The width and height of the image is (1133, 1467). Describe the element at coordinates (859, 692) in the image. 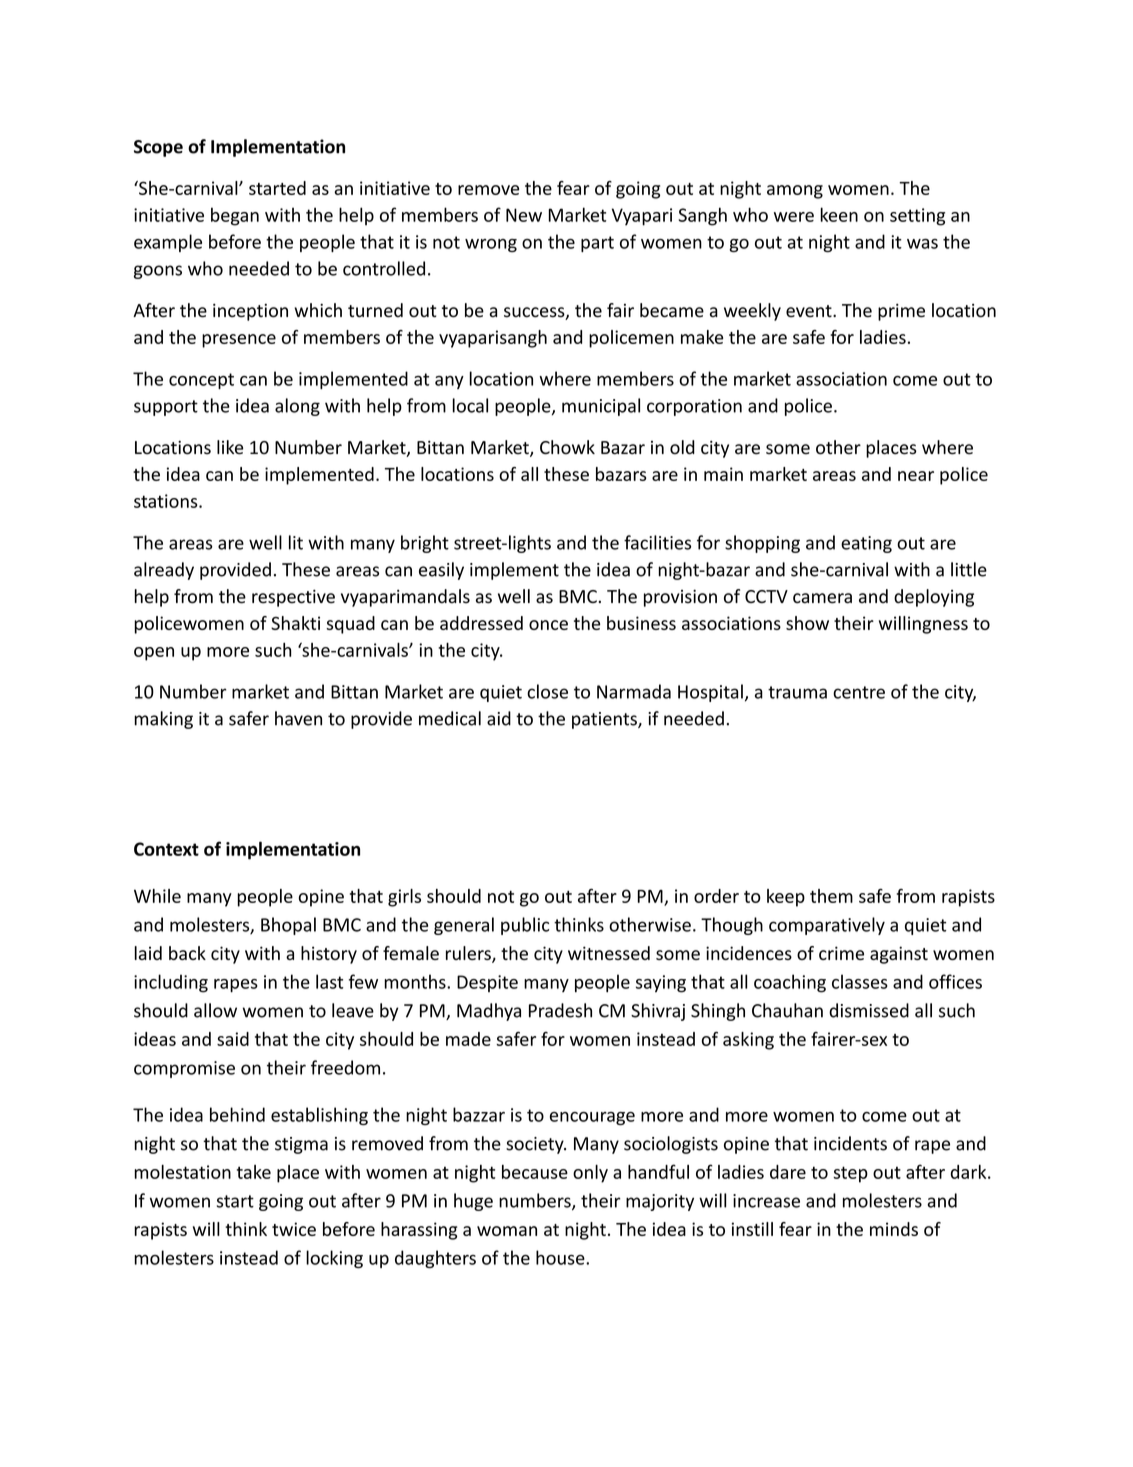

I see `centre` at that location.
